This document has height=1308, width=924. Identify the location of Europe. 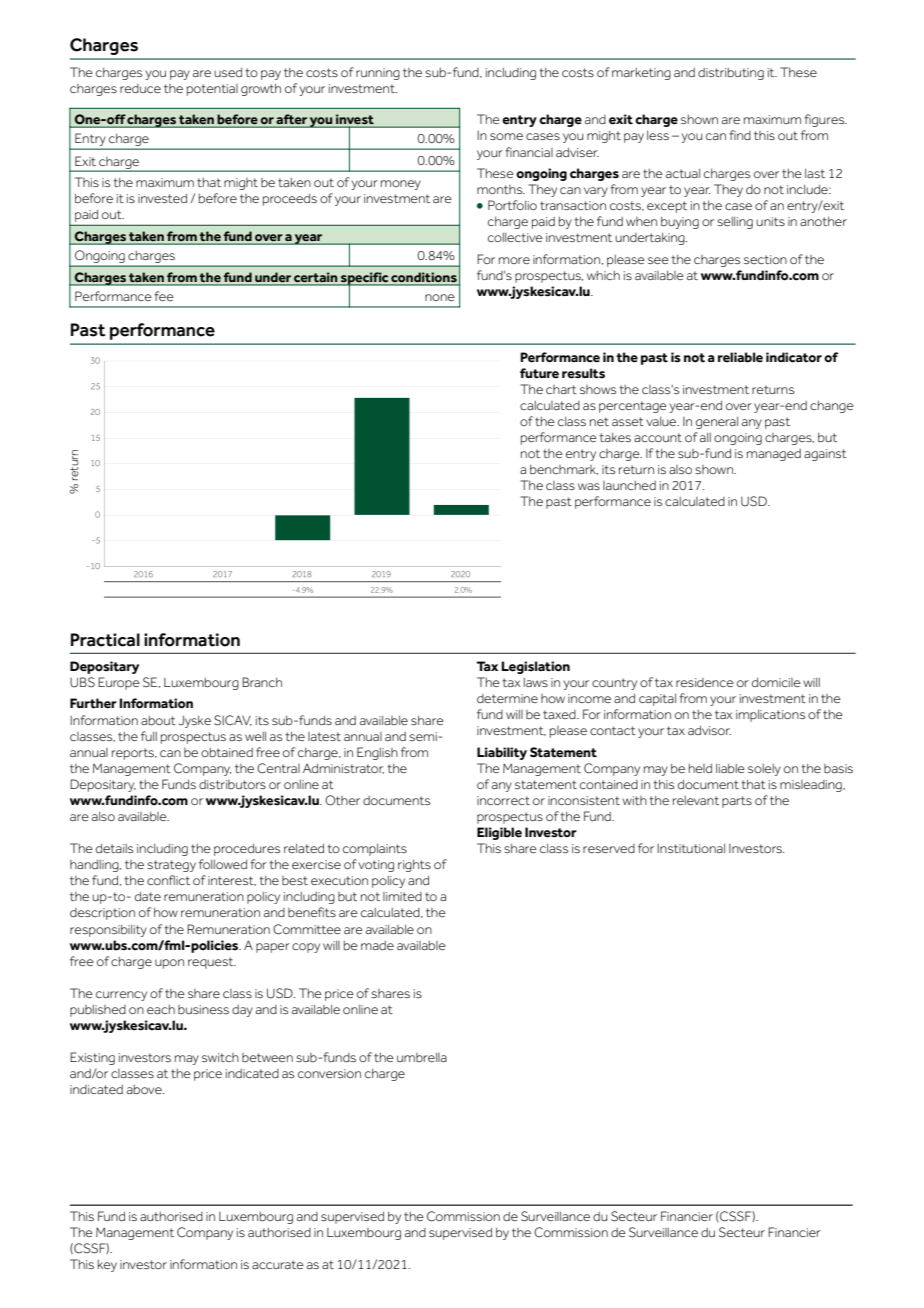
(119, 683).
